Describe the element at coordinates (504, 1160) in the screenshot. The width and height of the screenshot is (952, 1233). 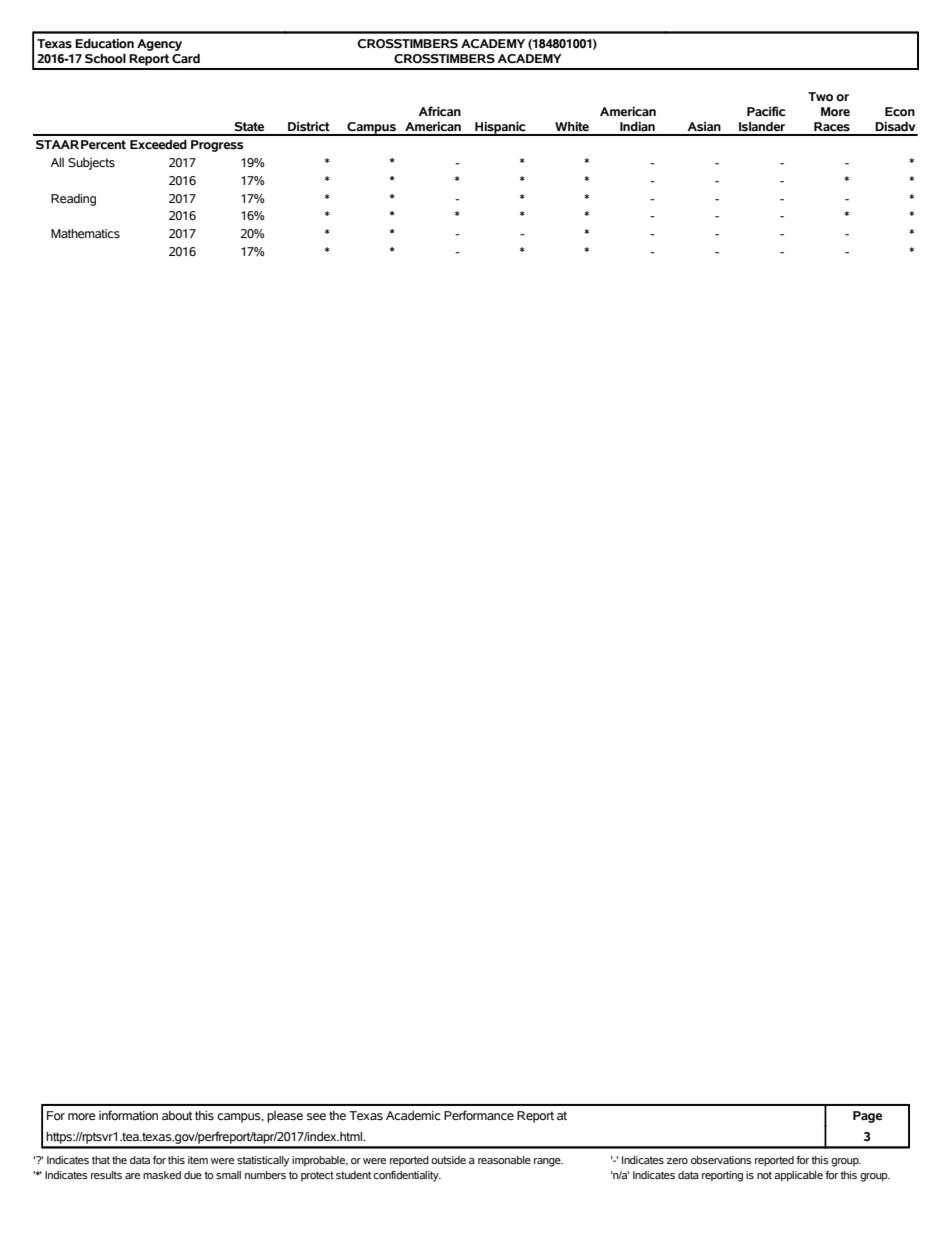
I see `reasonable` at that location.
